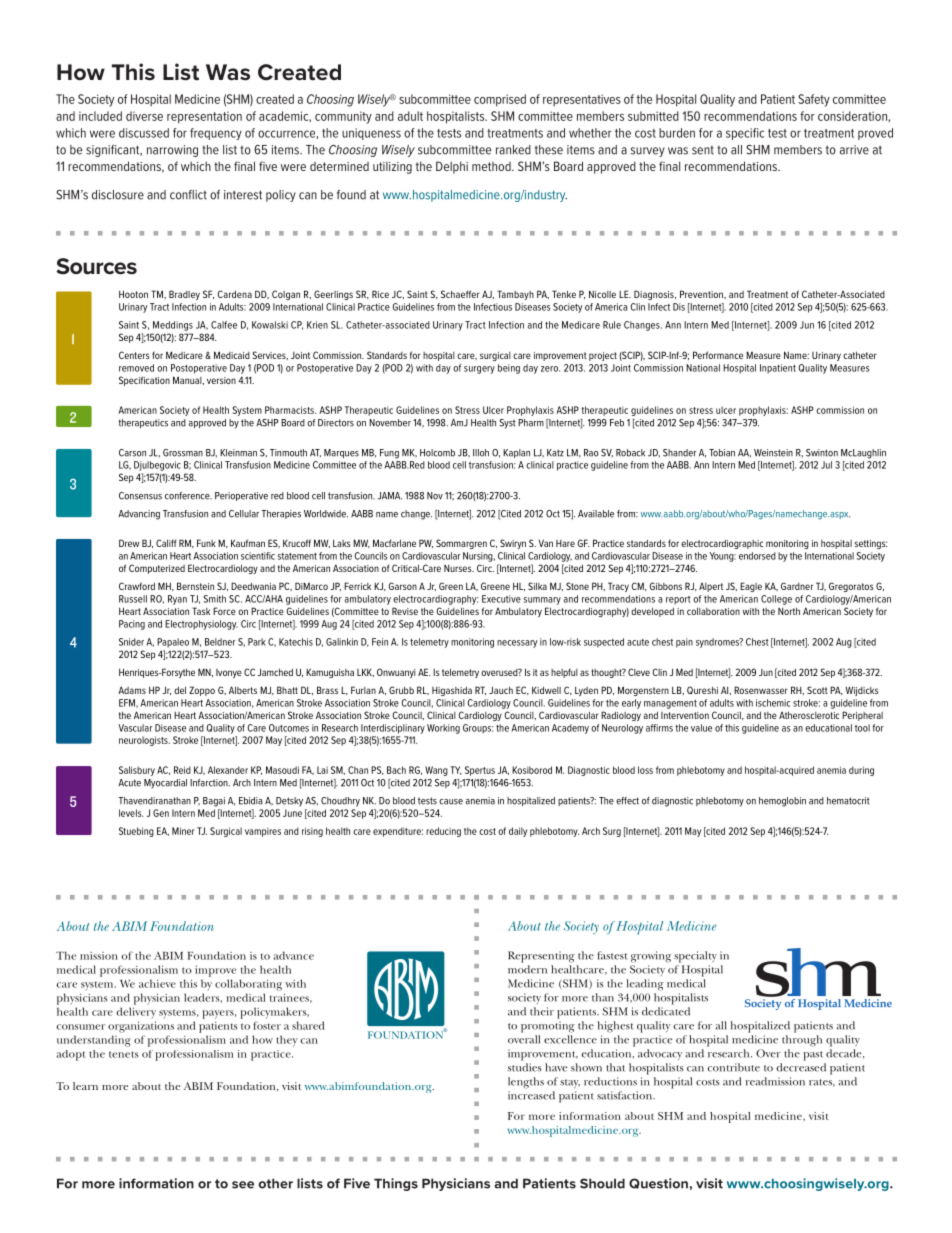 The height and width of the screenshot is (1233, 952). Describe the element at coordinates (144, 133) in the screenshot. I see `discussed` at that location.
